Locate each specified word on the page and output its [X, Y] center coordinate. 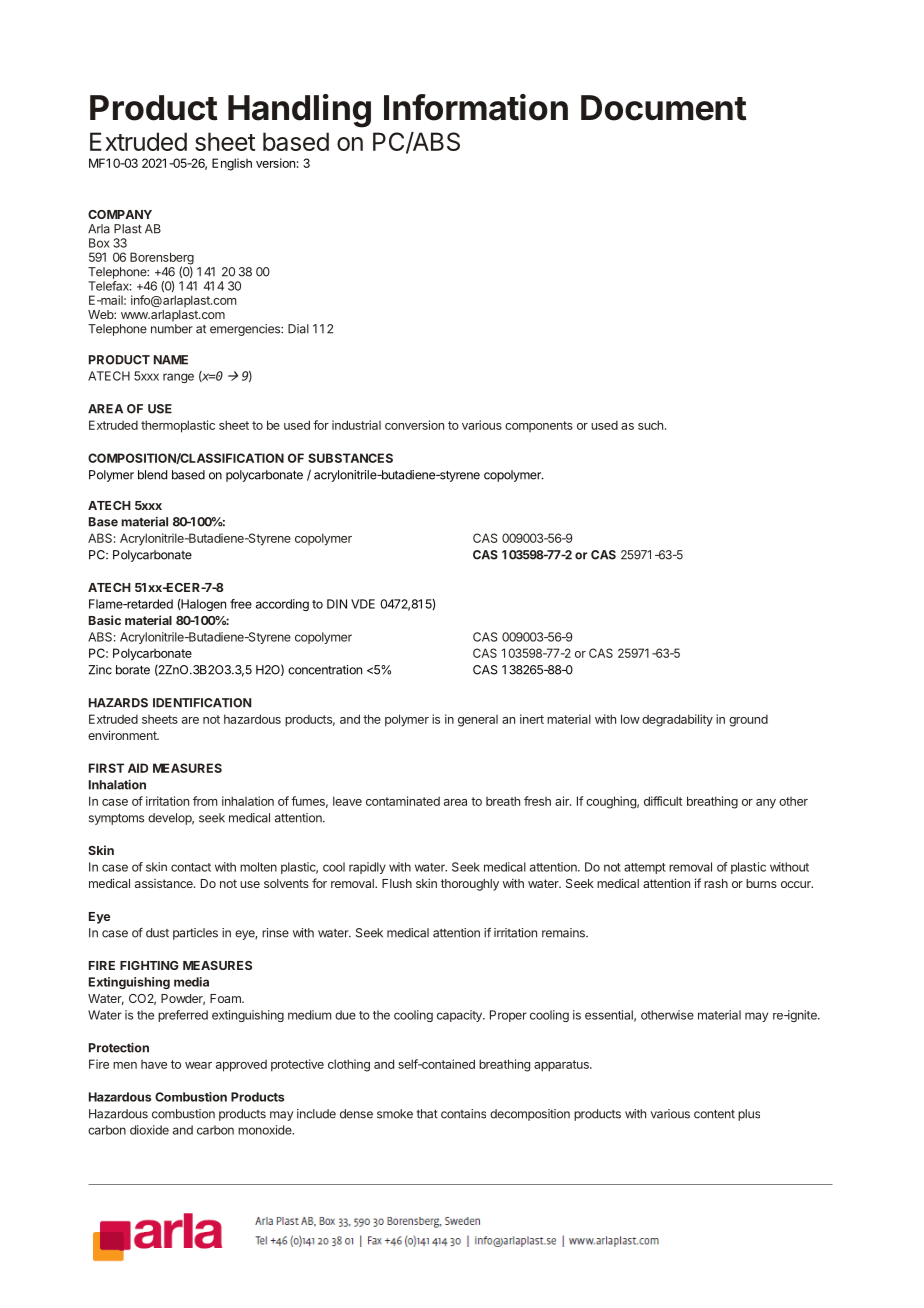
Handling [299, 111]
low [630, 719]
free [241, 604]
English [232, 164]
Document [664, 108]
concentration [325, 670]
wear [198, 1065]
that [427, 1114]
